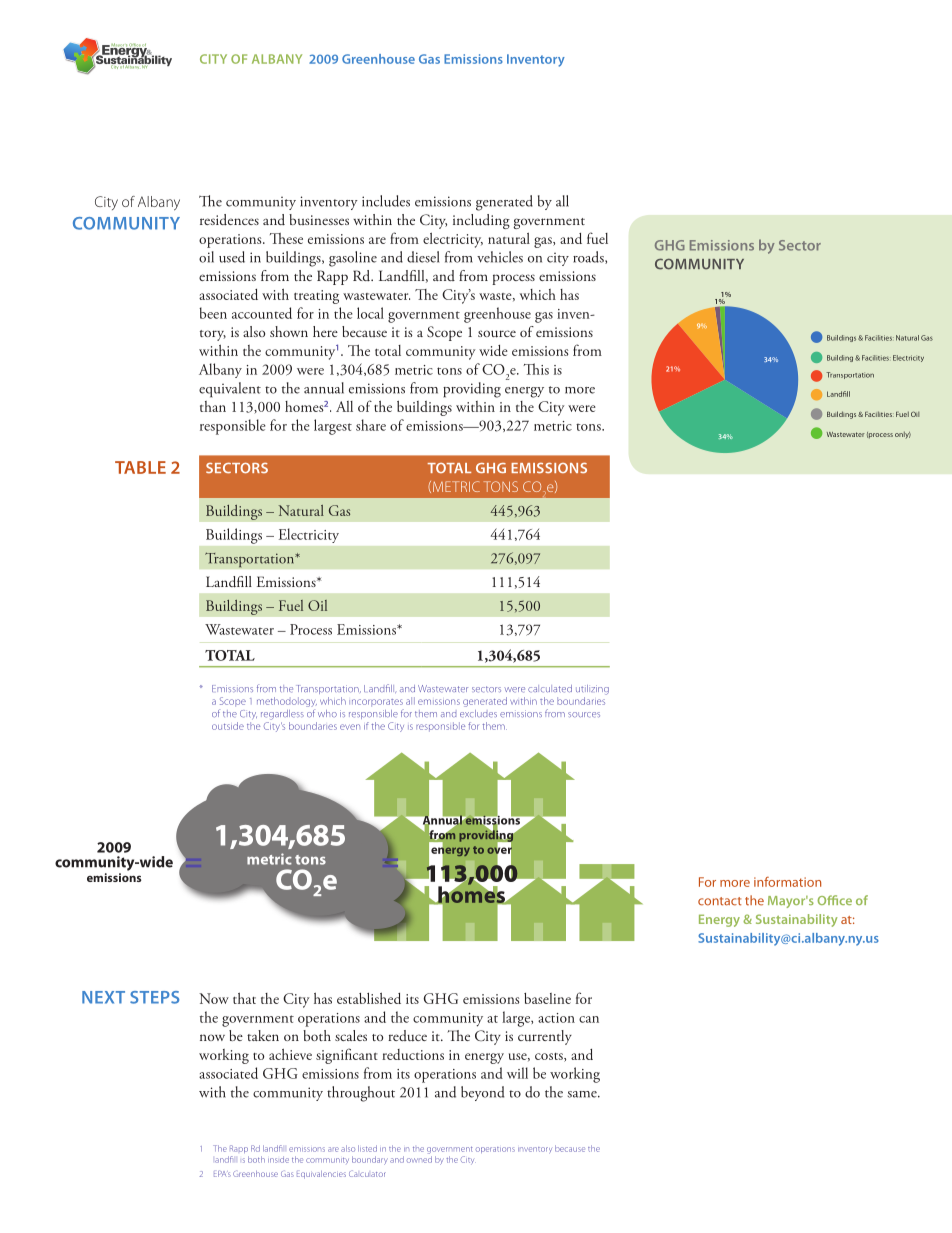 This screenshot has height=1233, width=952. I want to click on excludes, so click(478, 714).
